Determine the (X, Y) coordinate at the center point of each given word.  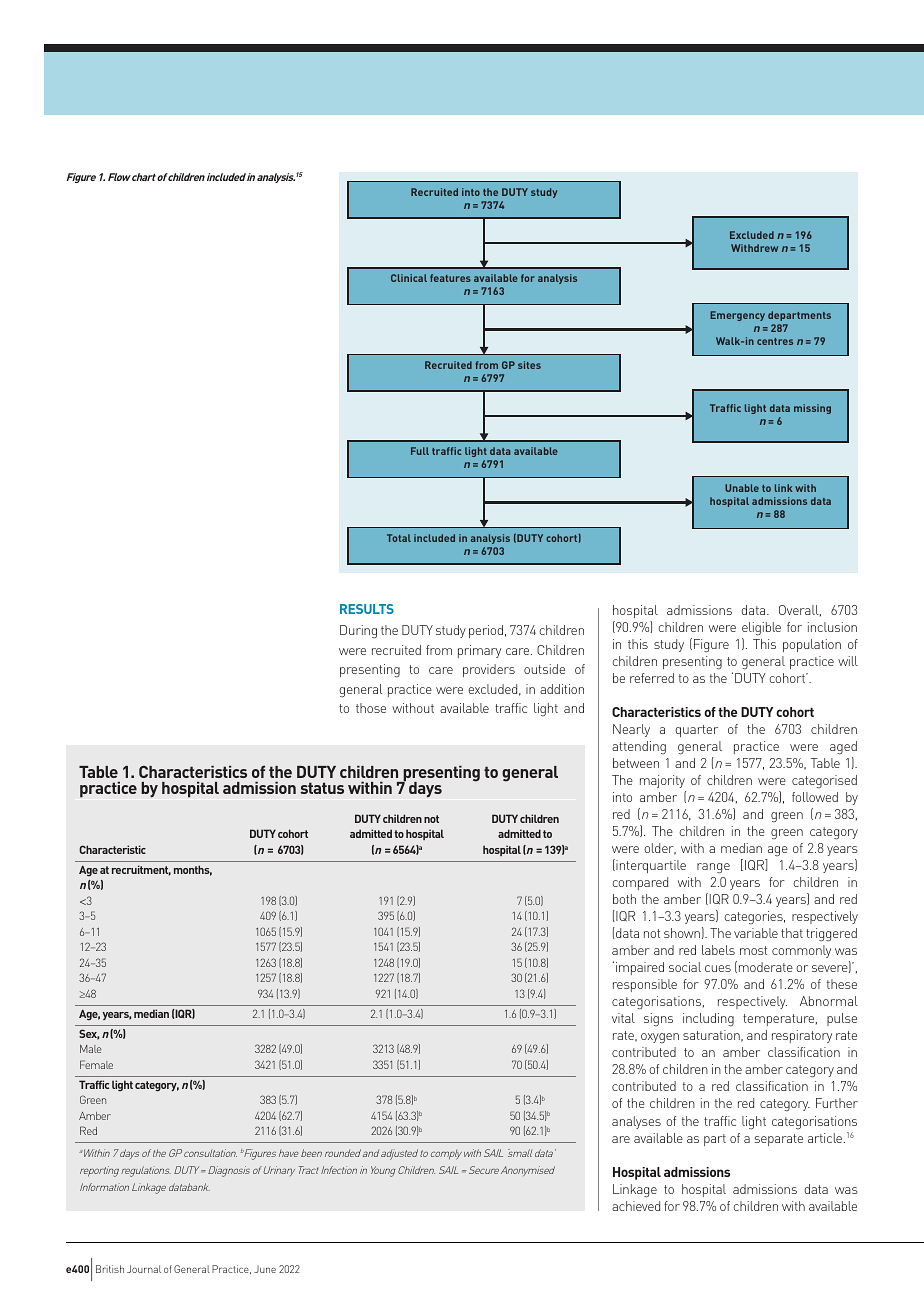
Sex (89, 1034)
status (322, 788)
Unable (742, 488)
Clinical (409, 278)
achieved (636, 1206)
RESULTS (367, 609)
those (371, 708)
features (450, 278)
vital (623, 1018)
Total (399, 538)
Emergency (737, 316)
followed (815, 797)
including (708, 1020)
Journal (144, 1269)
